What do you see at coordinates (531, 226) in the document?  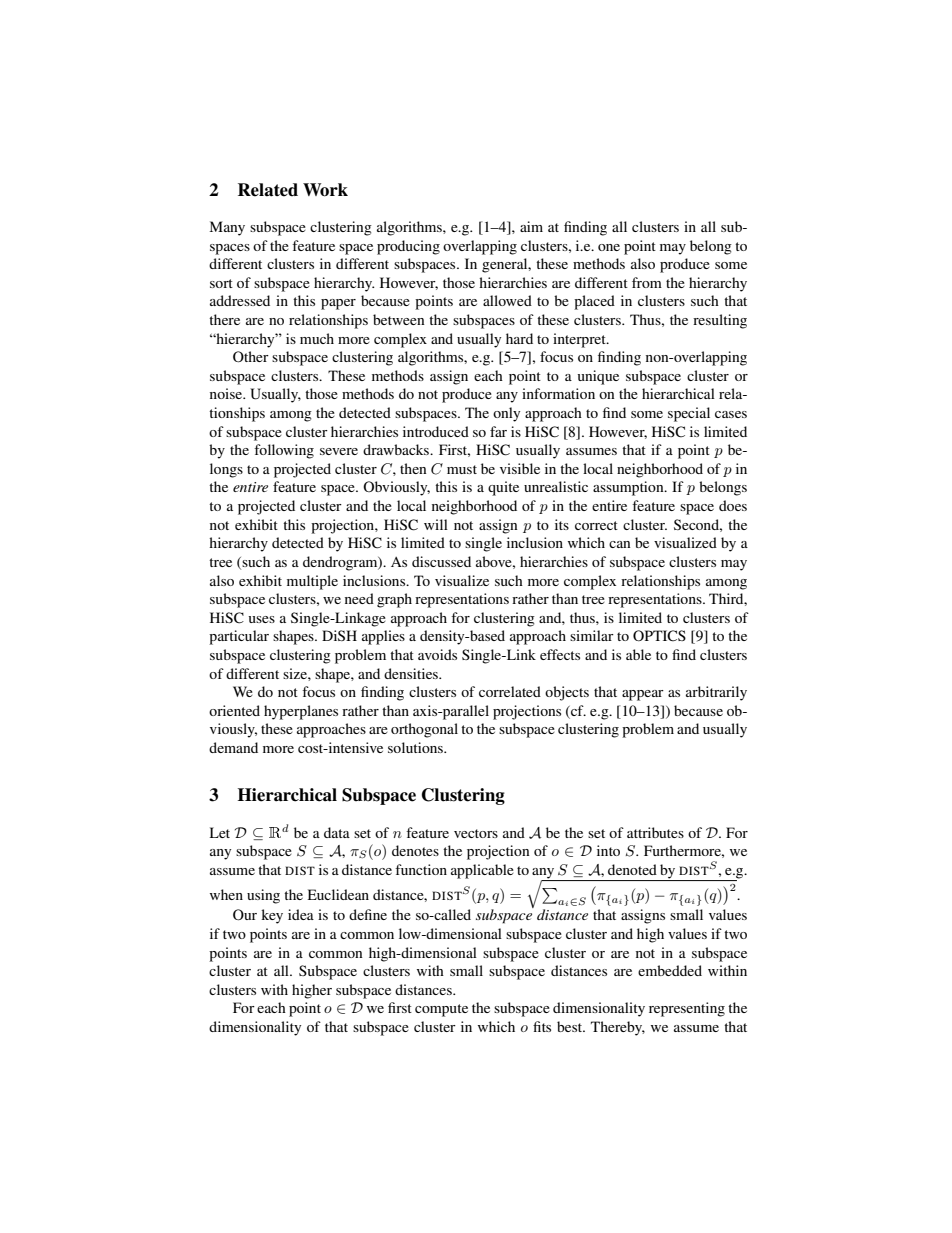 I see `aim` at bounding box center [531, 226].
